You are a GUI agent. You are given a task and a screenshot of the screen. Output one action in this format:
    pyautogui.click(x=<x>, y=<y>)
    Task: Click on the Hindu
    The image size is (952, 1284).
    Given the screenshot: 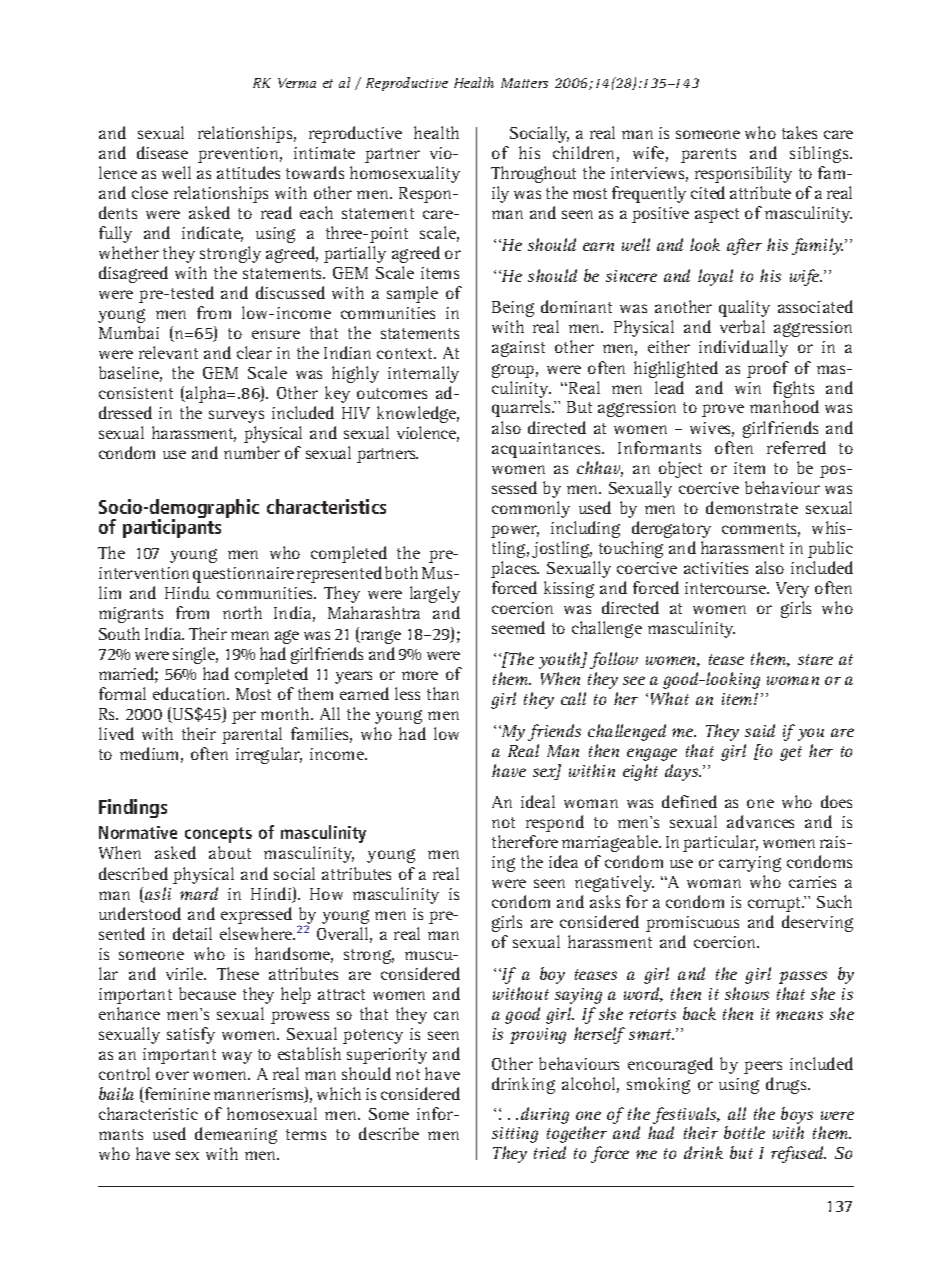 What is the action you would take?
    pyautogui.click(x=187, y=592)
